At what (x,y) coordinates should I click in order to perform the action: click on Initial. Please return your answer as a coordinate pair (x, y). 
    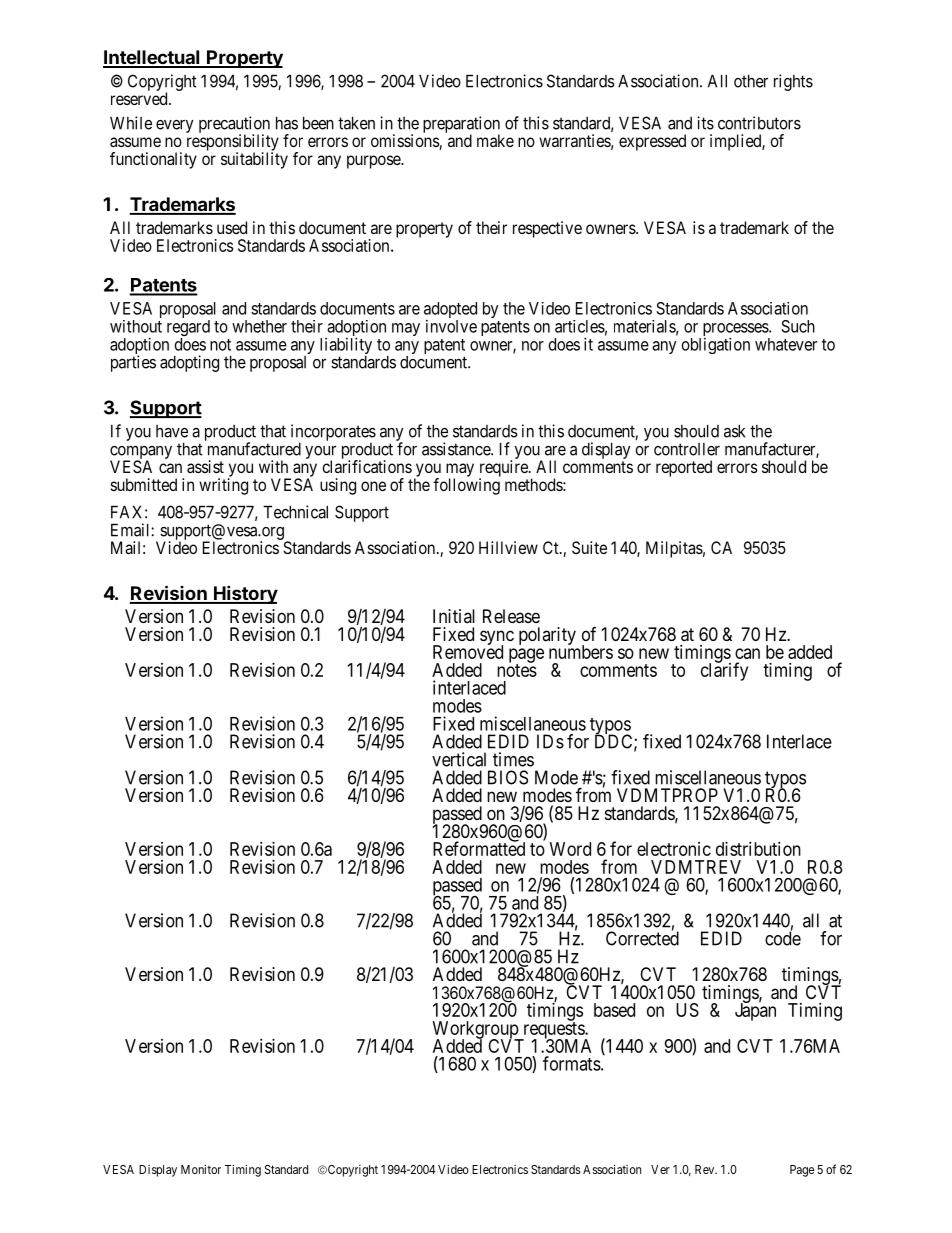
    Looking at the image, I should click on (454, 616).
